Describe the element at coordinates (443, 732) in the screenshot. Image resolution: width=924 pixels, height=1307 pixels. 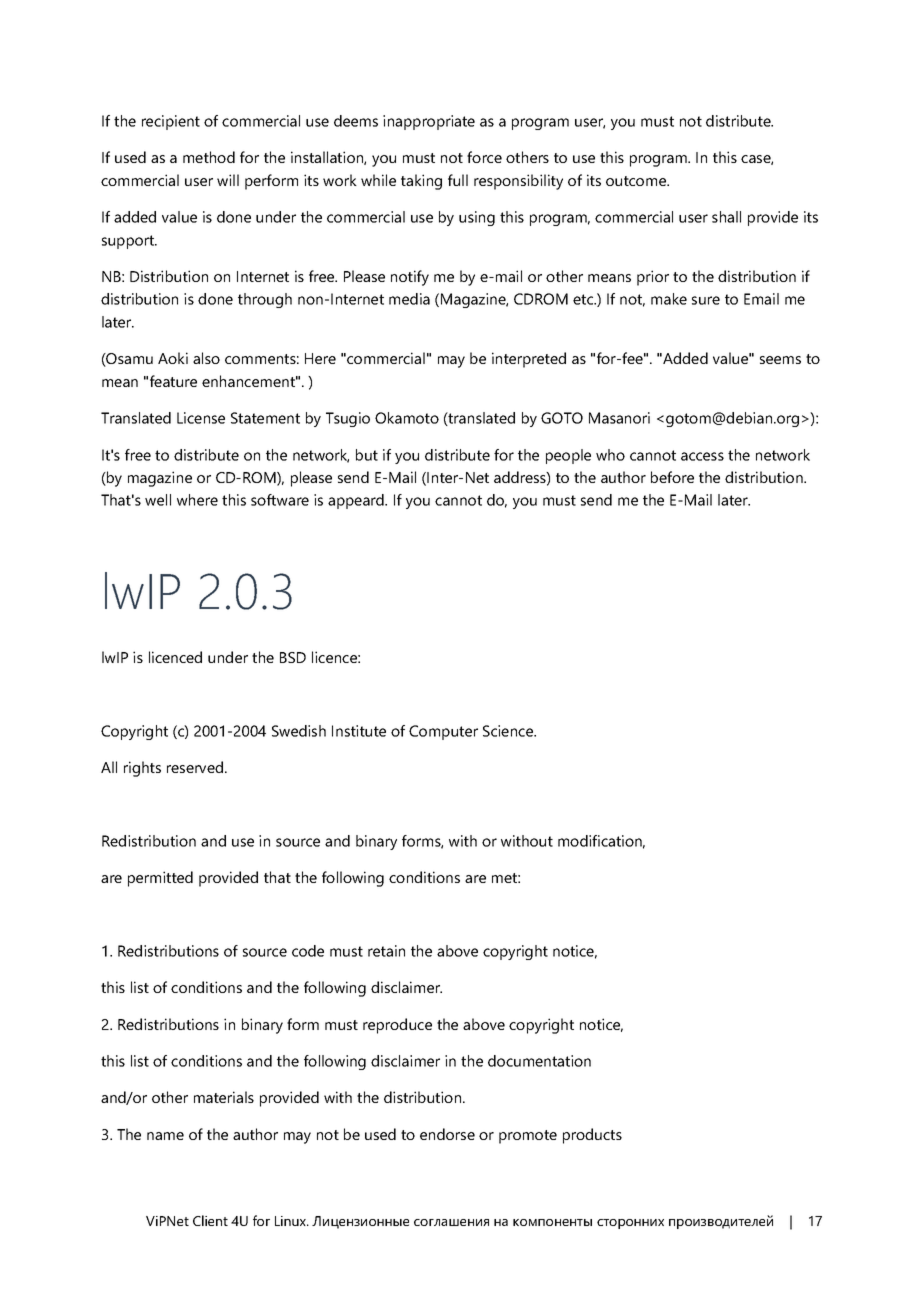
I see `Computer` at that location.
